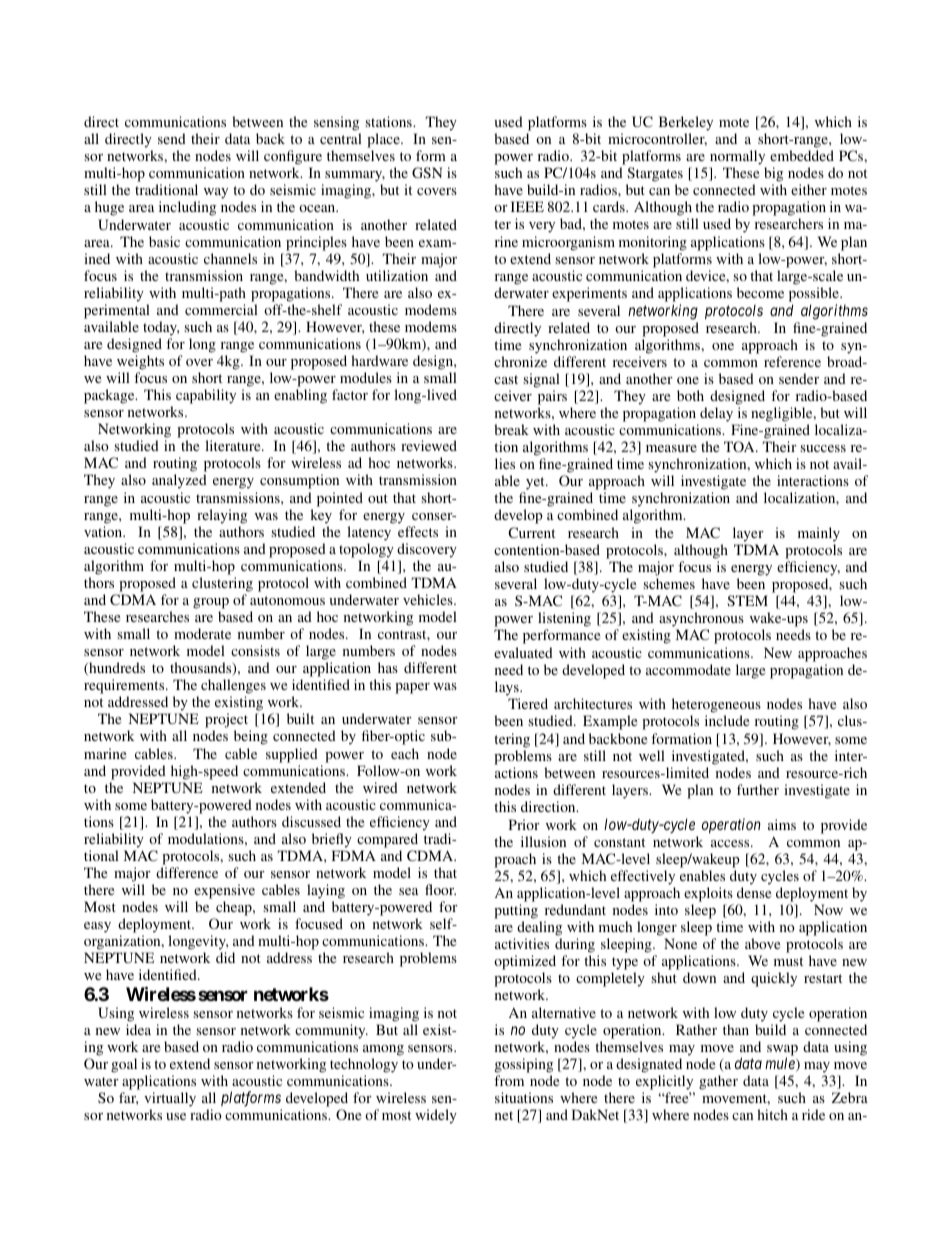 The height and width of the screenshot is (1233, 952). What do you see at coordinates (758, 789) in the screenshot?
I see `further` at bounding box center [758, 789].
